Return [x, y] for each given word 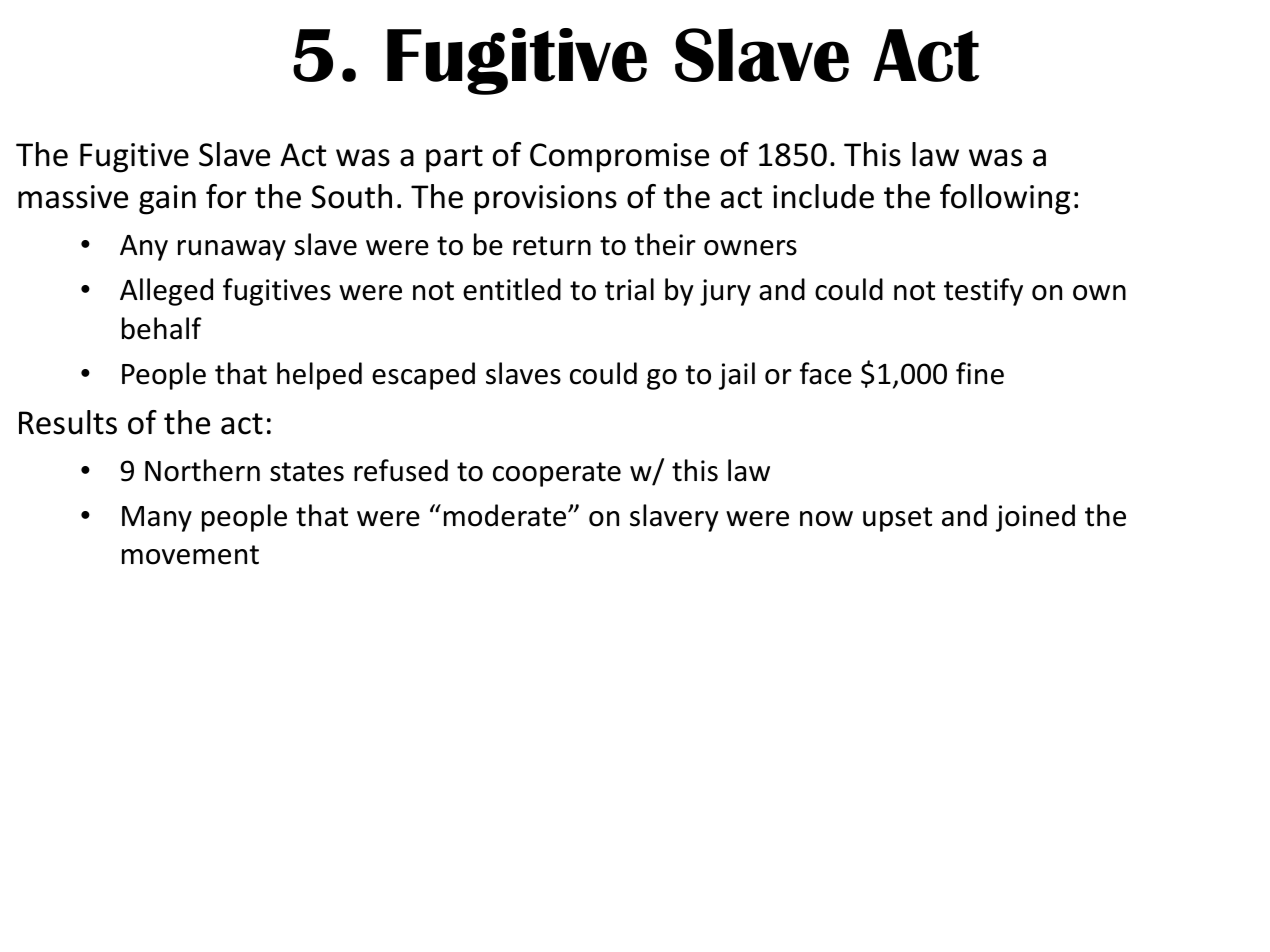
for [226, 196]
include [823, 196]
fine [980, 373]
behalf [162, 328]
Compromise [619, 158]
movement [190, 555]
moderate [506, 515]
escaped [423, 376]
